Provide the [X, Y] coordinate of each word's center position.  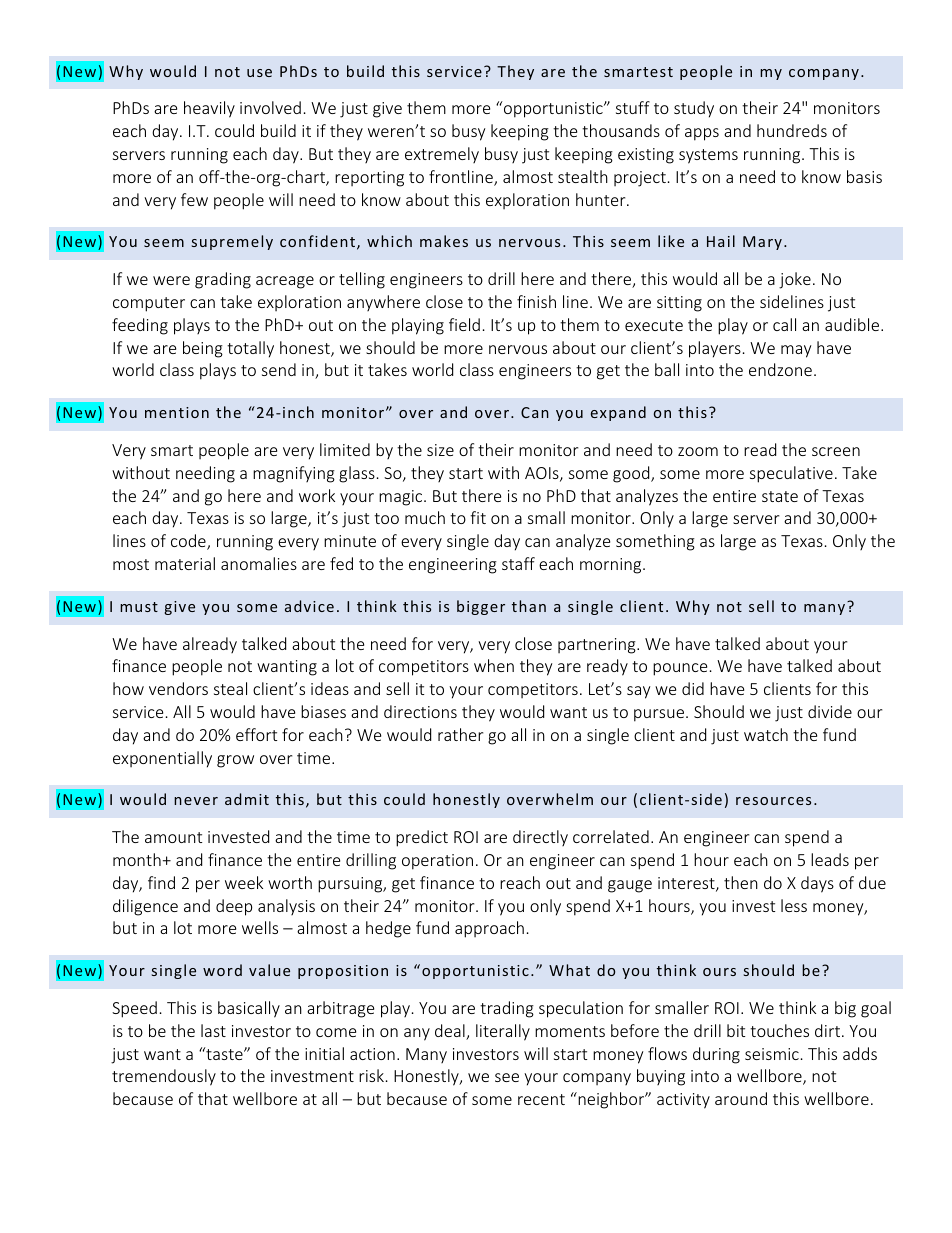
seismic [772, 1054]
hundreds [792, 130]
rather [460, 734]
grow [235, 761]
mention [177, 412]
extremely [442, 155]
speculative [791, 474]
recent [541, 1099]
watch [766, 734]
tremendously [164, 1077]
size [440, 450]
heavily [209, 109]
